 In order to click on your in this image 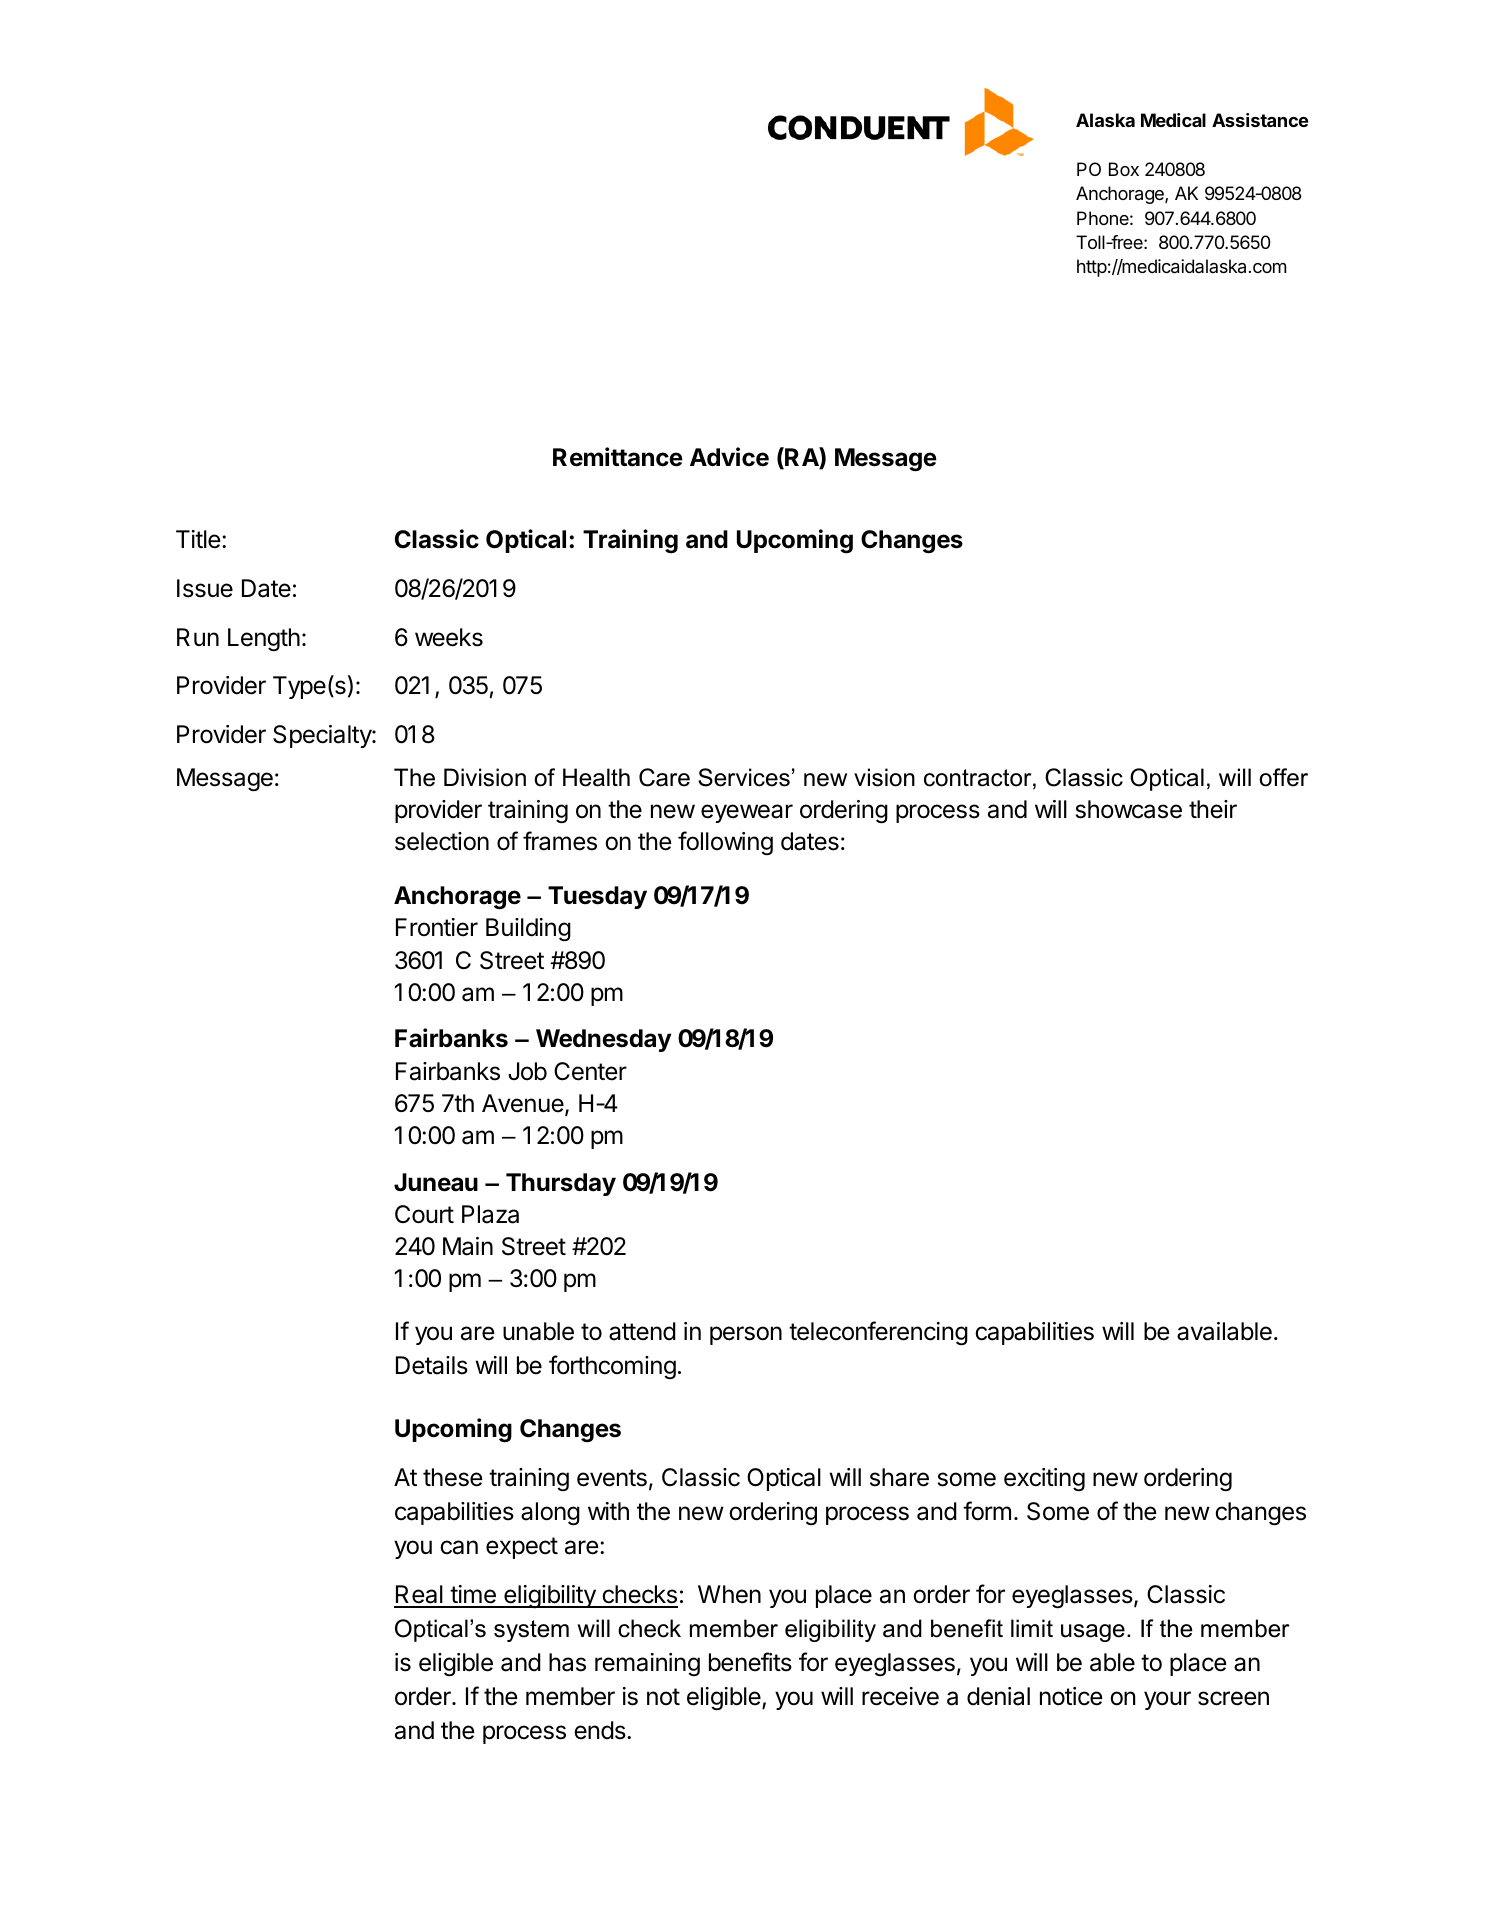, I will do `click(1167, 1700)`.
